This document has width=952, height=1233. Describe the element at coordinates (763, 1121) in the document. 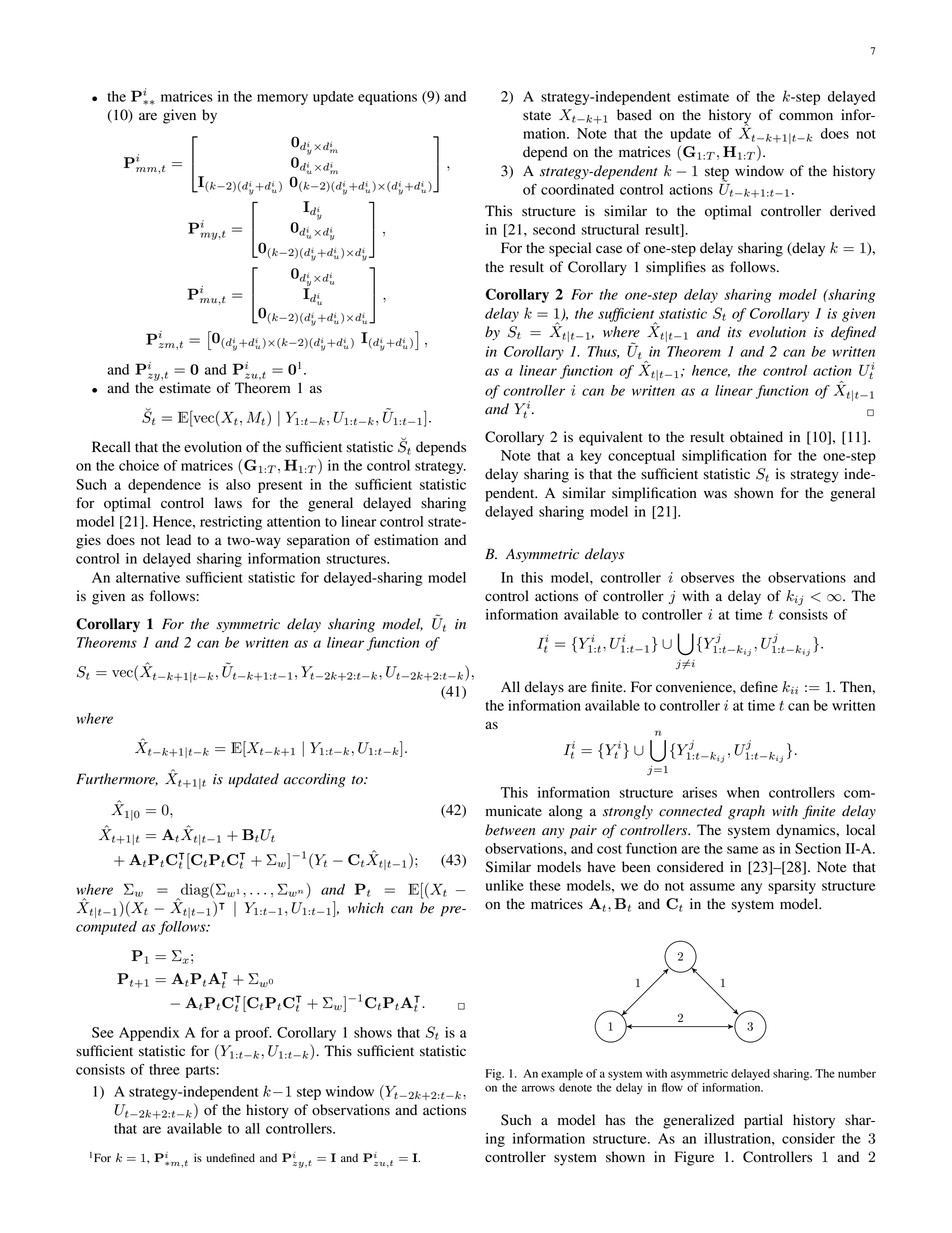

I see `partial` at that location.
